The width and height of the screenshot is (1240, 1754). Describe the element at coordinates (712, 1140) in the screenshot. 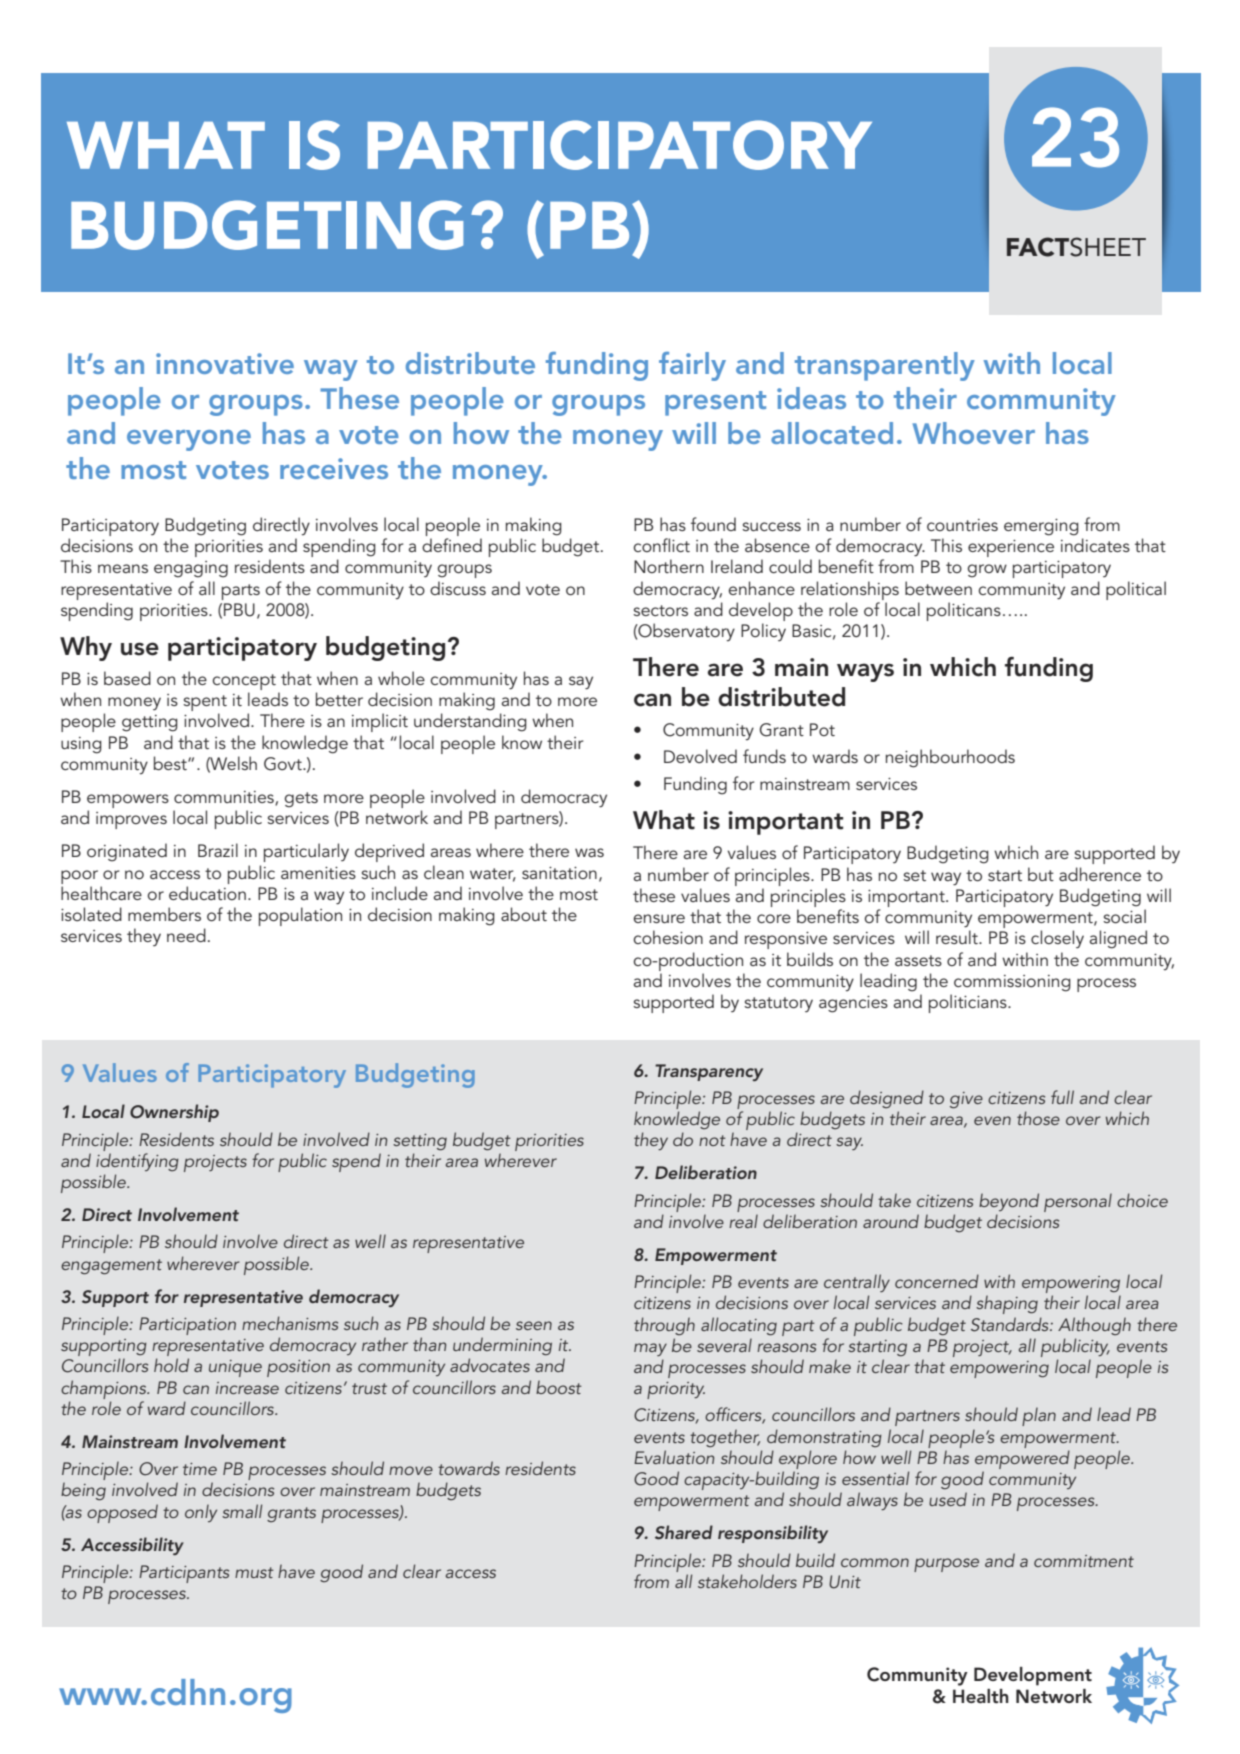

I see `not` at that location.
